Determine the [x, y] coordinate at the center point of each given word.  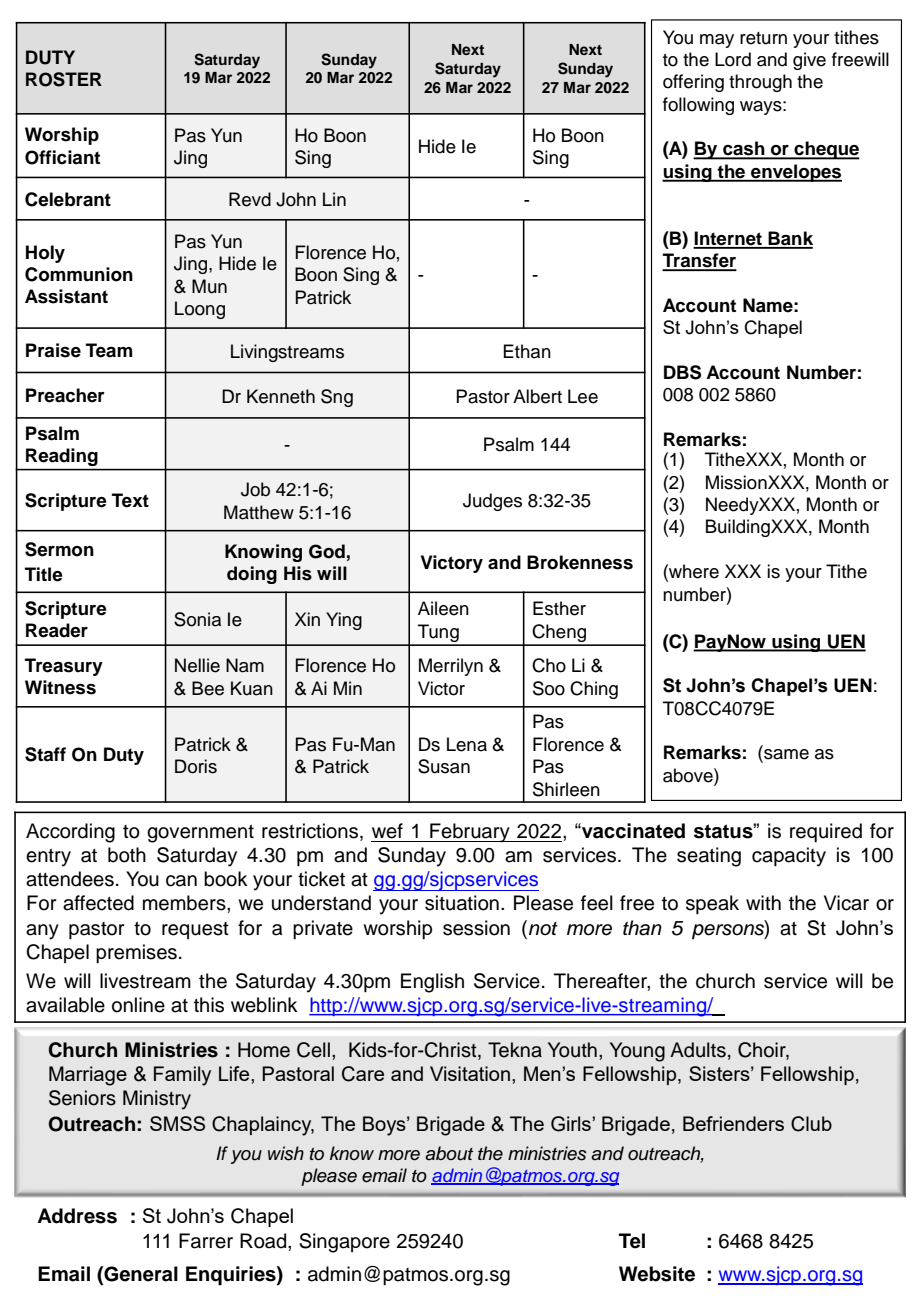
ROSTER [64, 79]
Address [77, 1216]
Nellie [197, 665]
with [763, 902]
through [760, 83]
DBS [682, 372]
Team [109, 350]
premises [136, 953]
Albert [537, 396]
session [476, 928]
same [785, 755]
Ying [344, 621]
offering [693, 83]
